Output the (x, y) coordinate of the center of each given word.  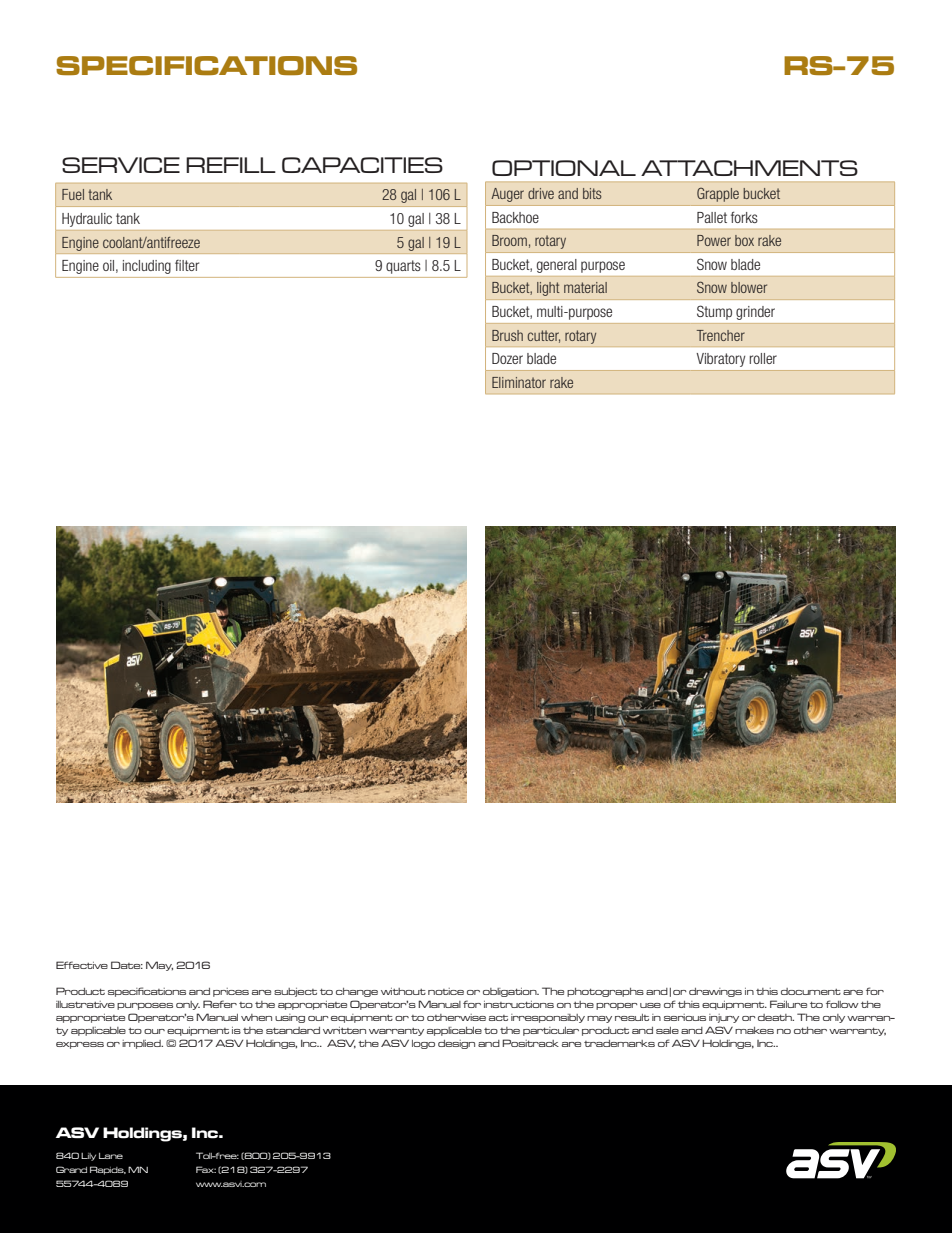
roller (763, 358)
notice (446, 991)
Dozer (507, 358)
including (147, 267)
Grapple (718, 195)
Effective (82, 965)
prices (231, 992)
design (456, 1044)
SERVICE (121, 165)
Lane (111, 1156)
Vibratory (720, 360)
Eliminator (519, 382)
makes (754, 1030)
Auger (507, 195)
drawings (715, 992)
